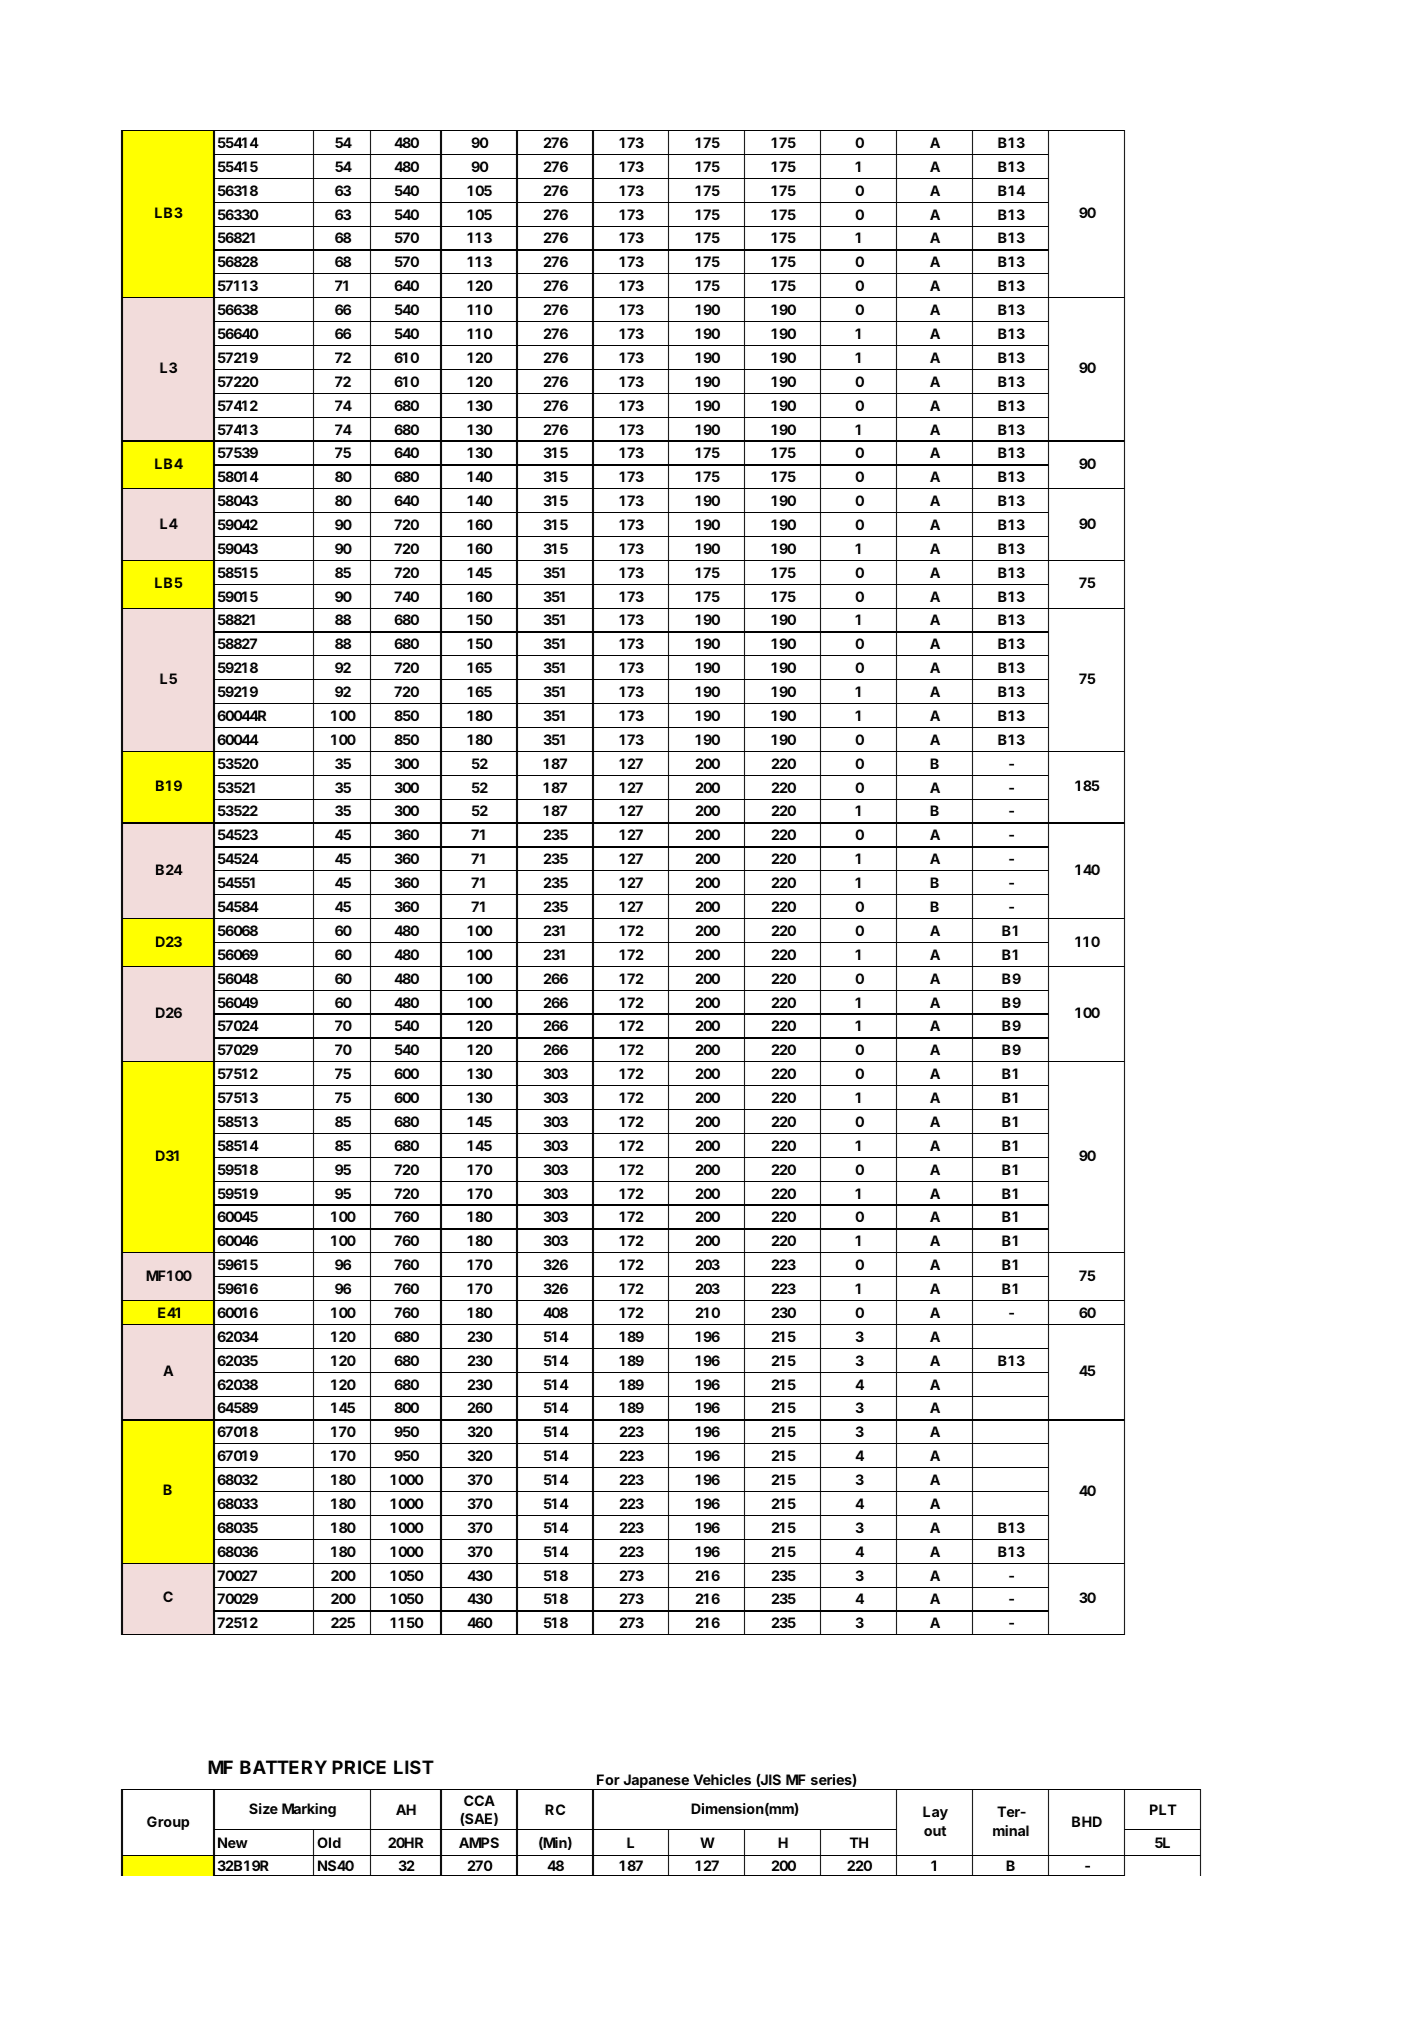 Image resolution: width=1427 pixels, height=2018 pixels. I want to click on Old, so click(329, 1842).
